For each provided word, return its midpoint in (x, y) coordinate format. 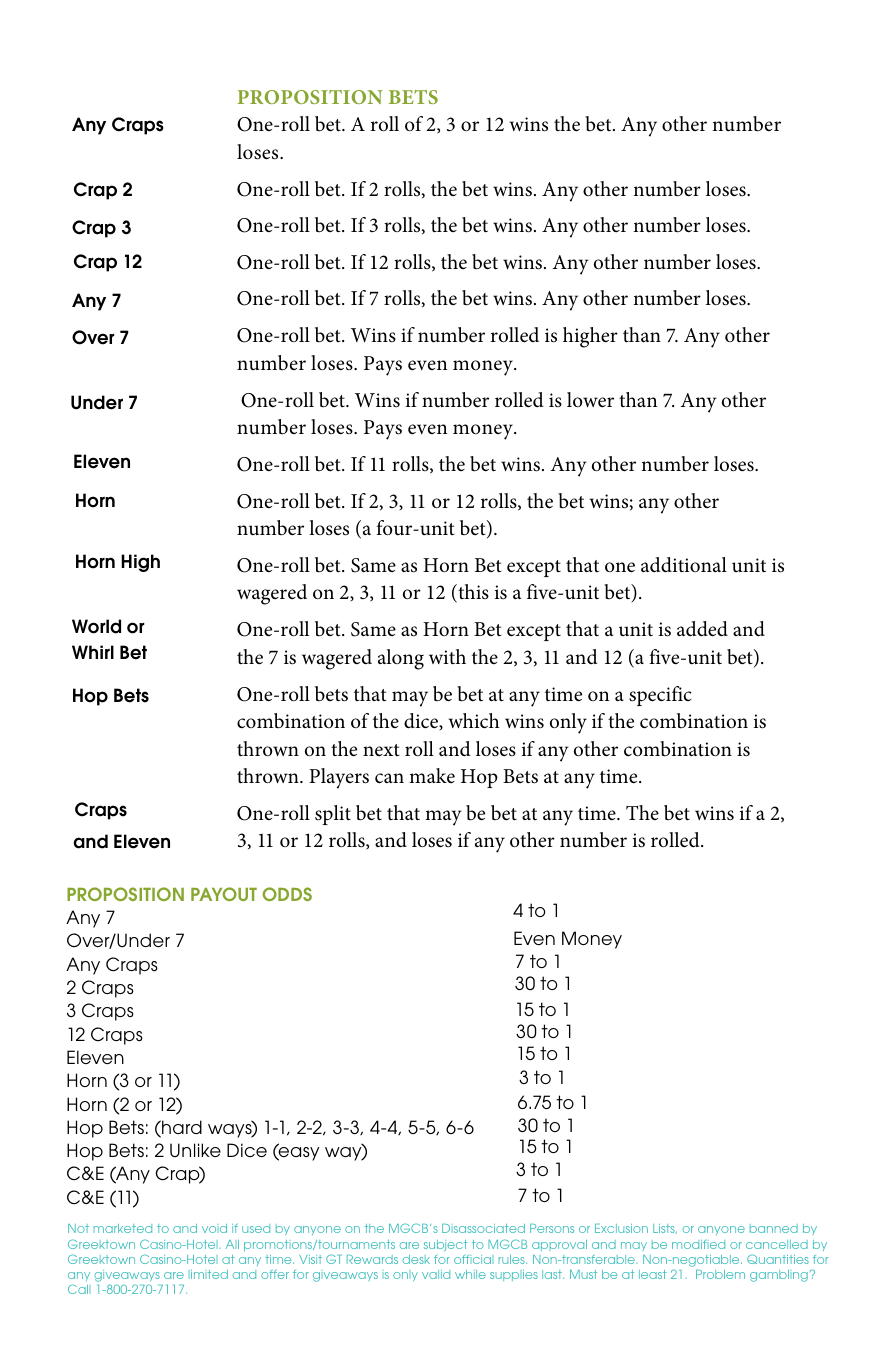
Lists (665, 1229)
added (702, 629)
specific (660, 696)
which (474, 721)
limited (209, 1274)
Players (339, 778)
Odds (287, 894)
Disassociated (483, 1228)
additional (684, 565)
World (96, 626)
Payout (224, 894)
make (432, 776)
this (472, 593)
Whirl (93, 652)
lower (590, 400)
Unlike (195, 1150)
